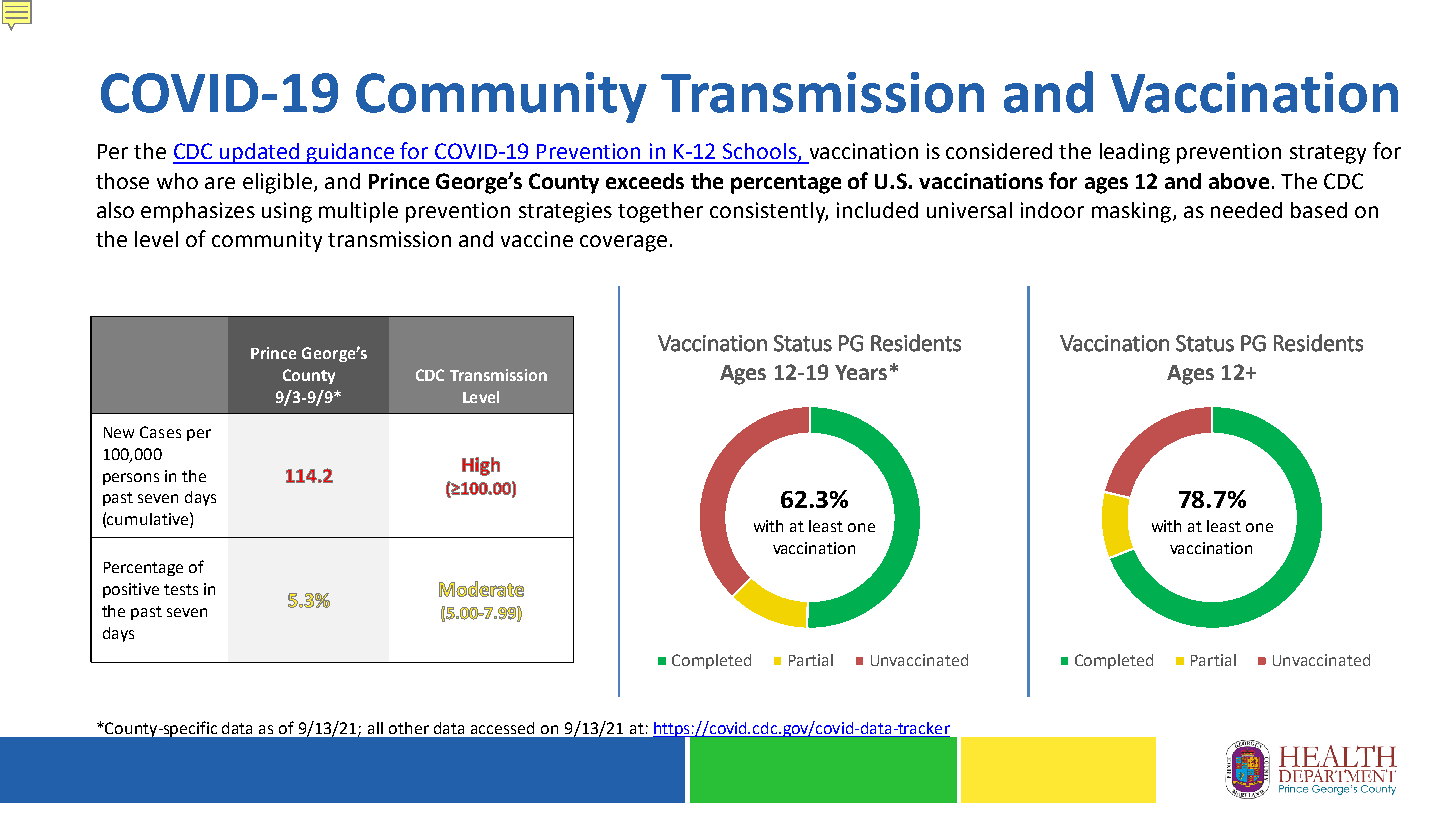  Describe the element at coordinates (375, 728) in the page. I see `all` at that location.
